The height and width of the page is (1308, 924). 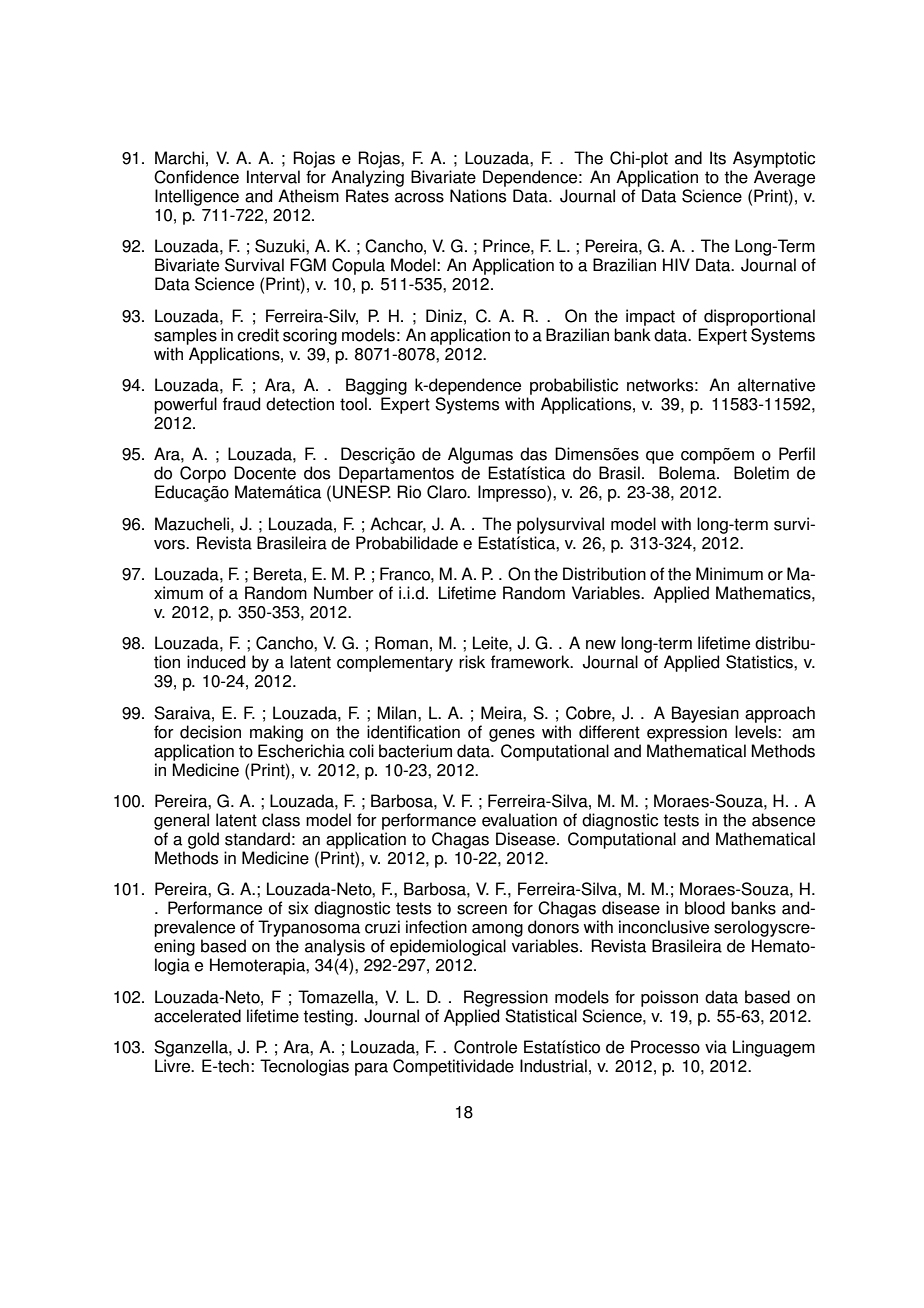 I want to click on Minimum, so click(x=729, y=574).
